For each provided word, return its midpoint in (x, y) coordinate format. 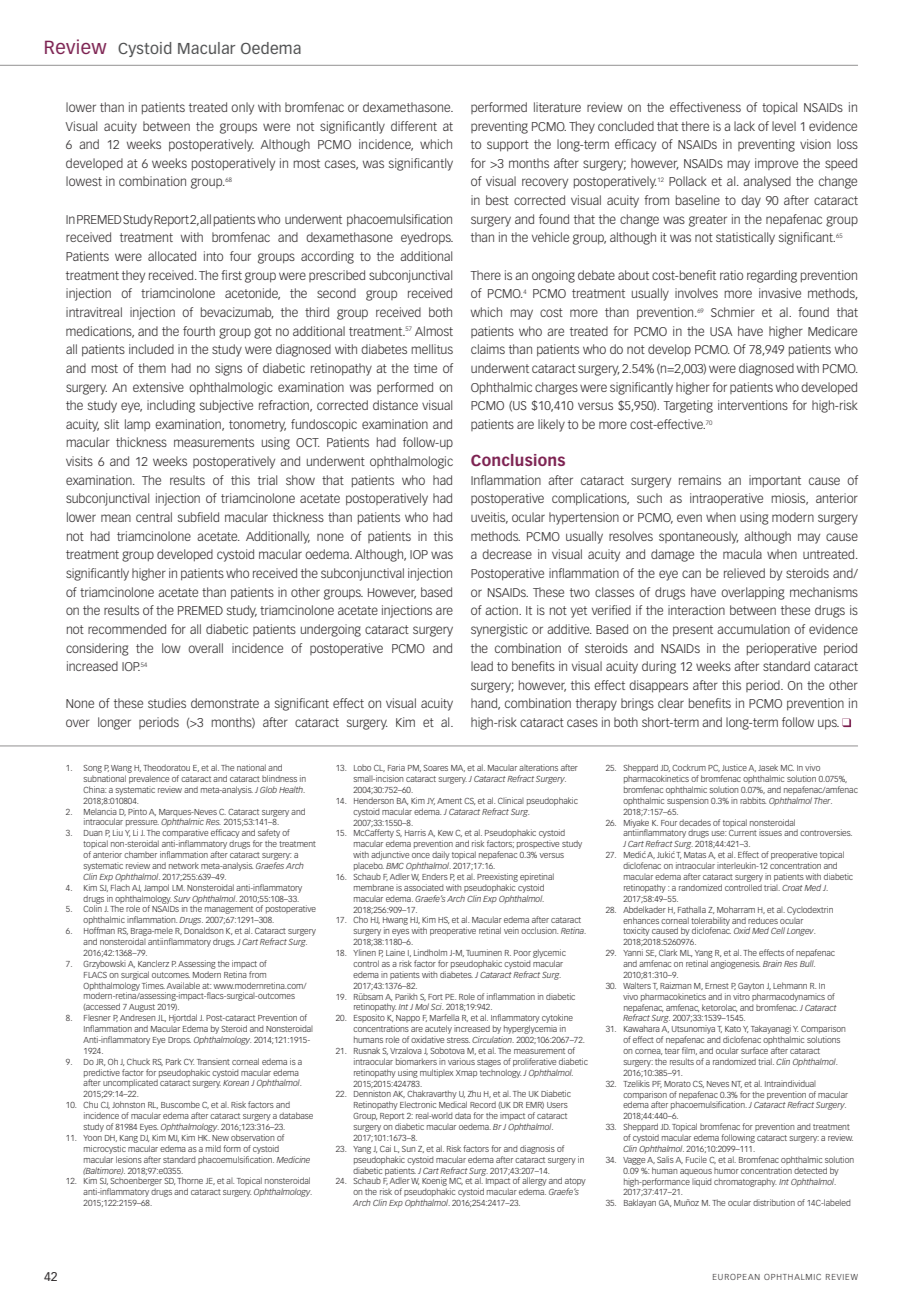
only (242, 108)
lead (482, 666)
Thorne (190, 1180)
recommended (127, 629)
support (508, 146)
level (784, 126)
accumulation (753, 629)
